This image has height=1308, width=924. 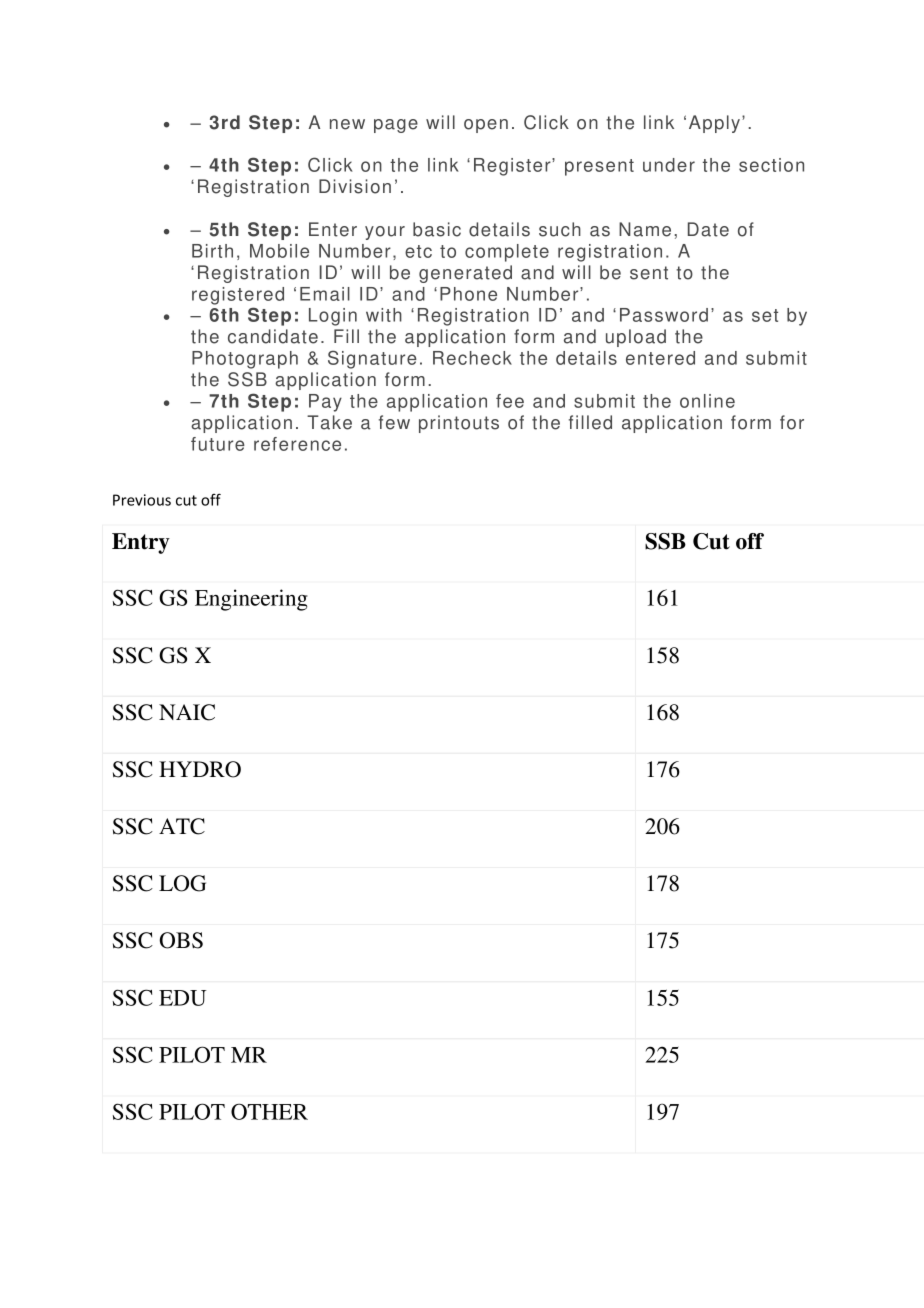 What do you see at coordinates (269, 1111) in the image?
I see `OTHER` at bounding box center [269, 1111].
